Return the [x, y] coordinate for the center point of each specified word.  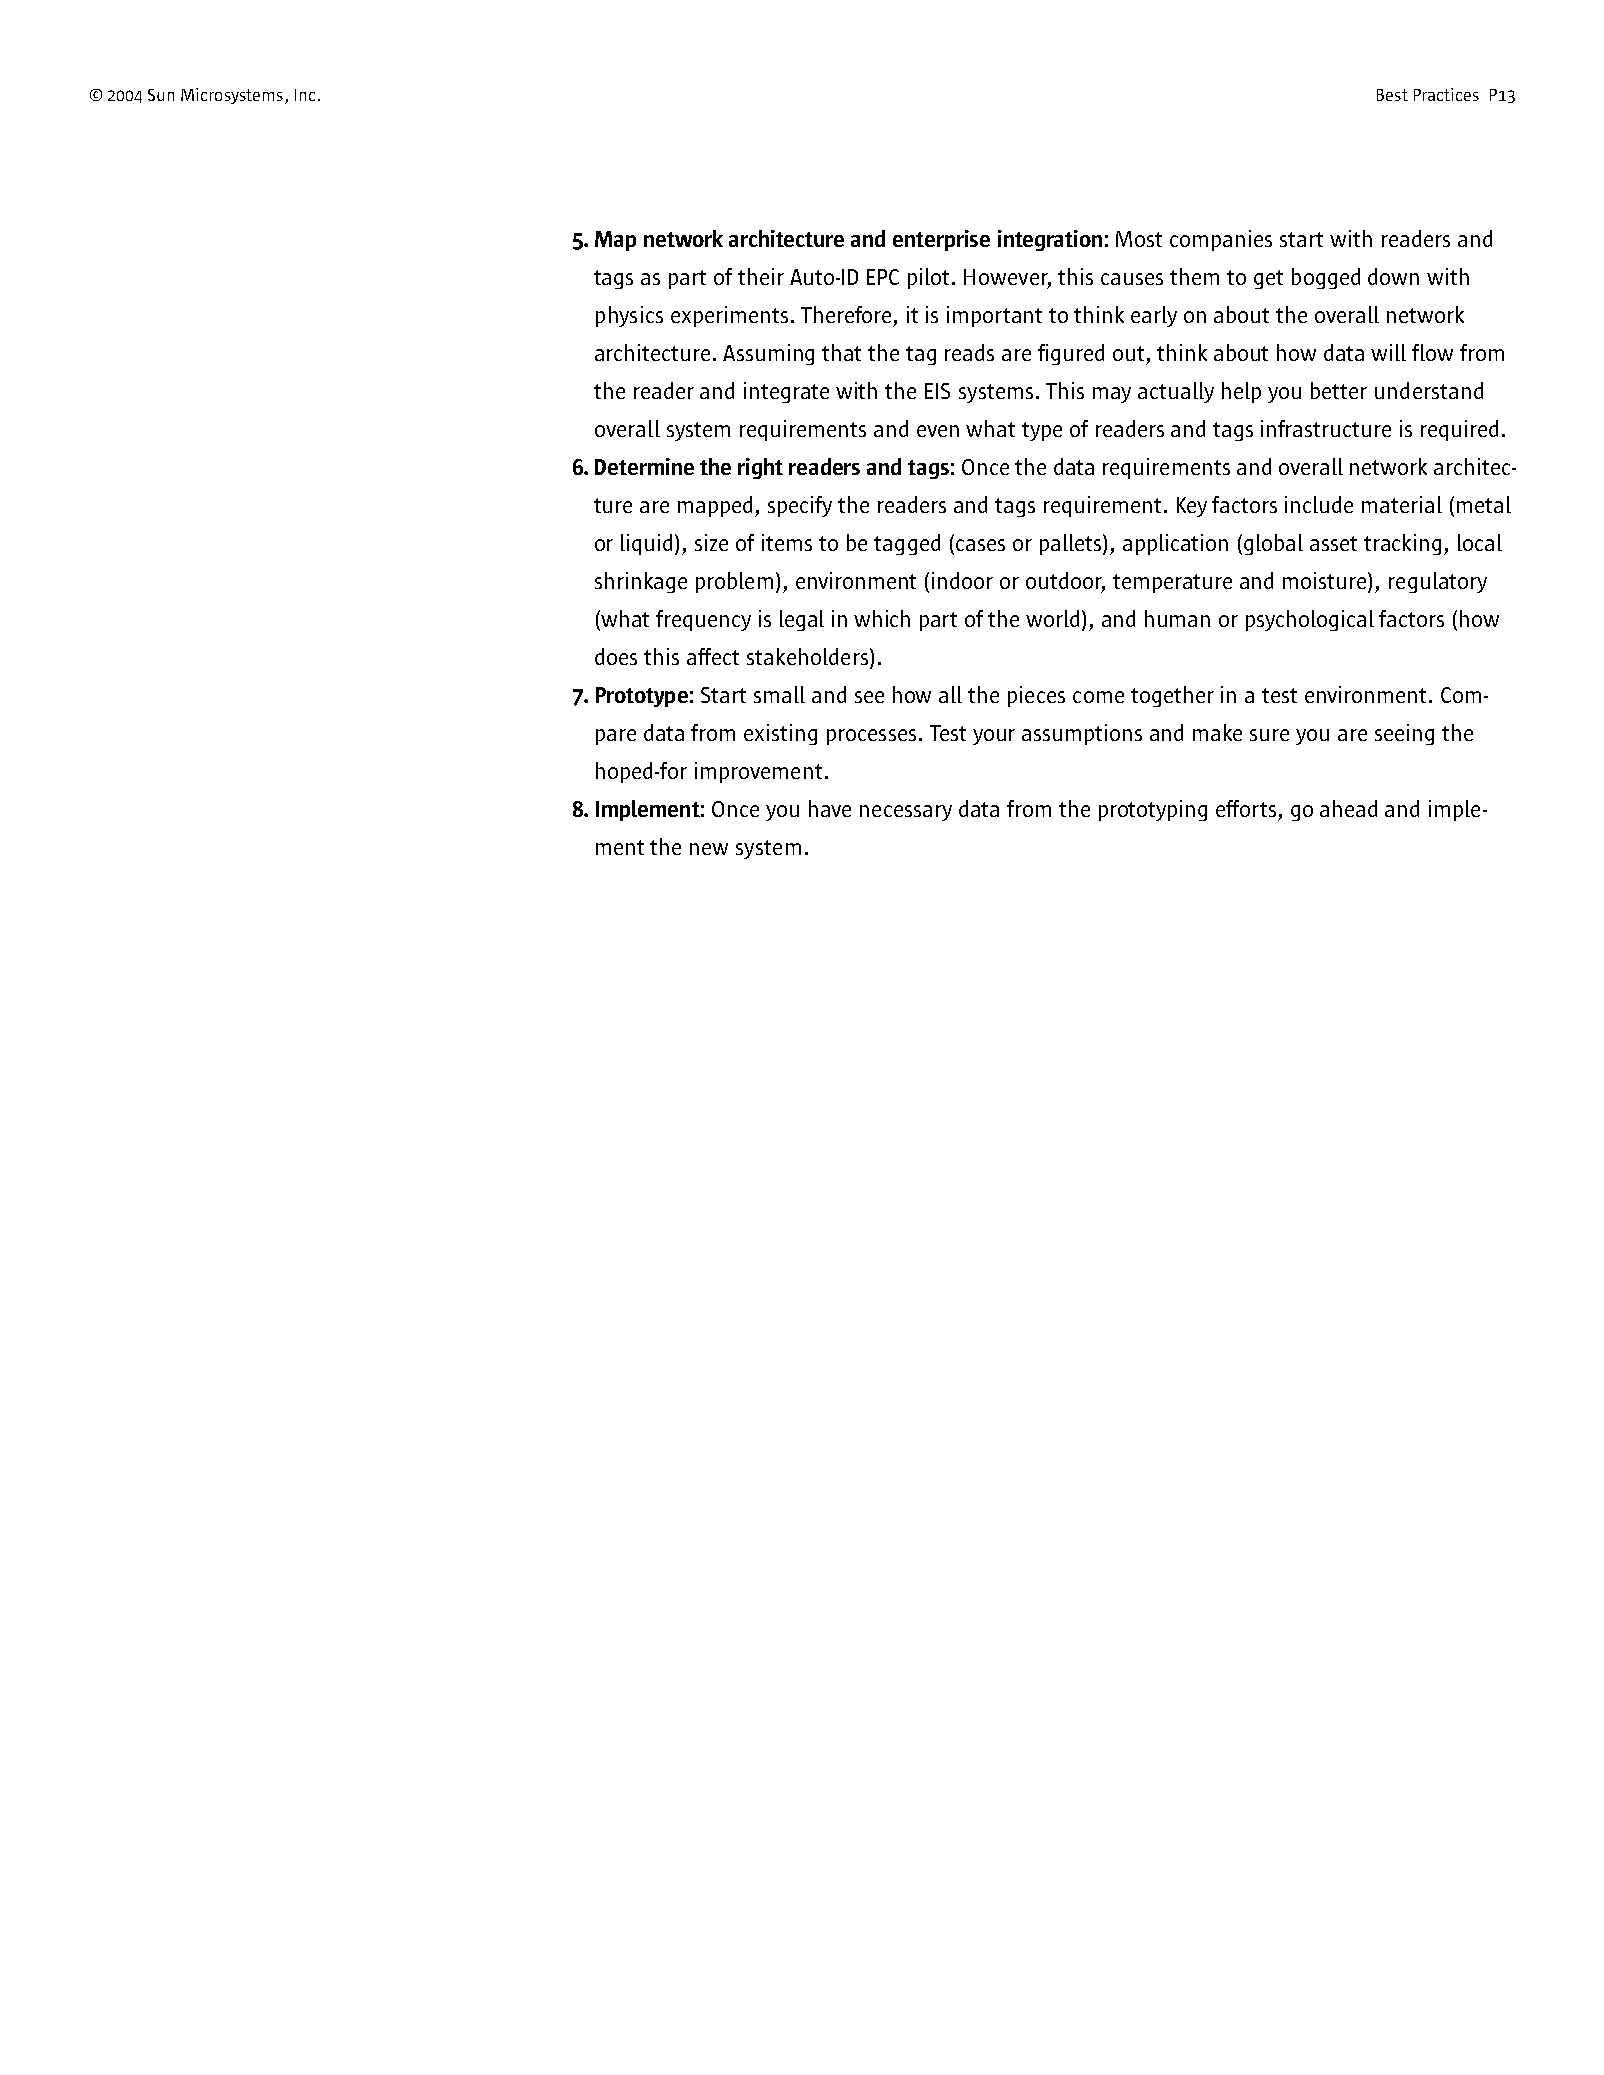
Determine [644, 466]
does [616, 656]
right [760, 468]
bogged [1326, 278]
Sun [161, 95]
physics [629, 316]
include [1319, 504]
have [830, 808]
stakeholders [807, 656]
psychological [1310, 620]
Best [1392, 95]
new [709, 849]
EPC [883, 277]
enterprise [941, 240]
